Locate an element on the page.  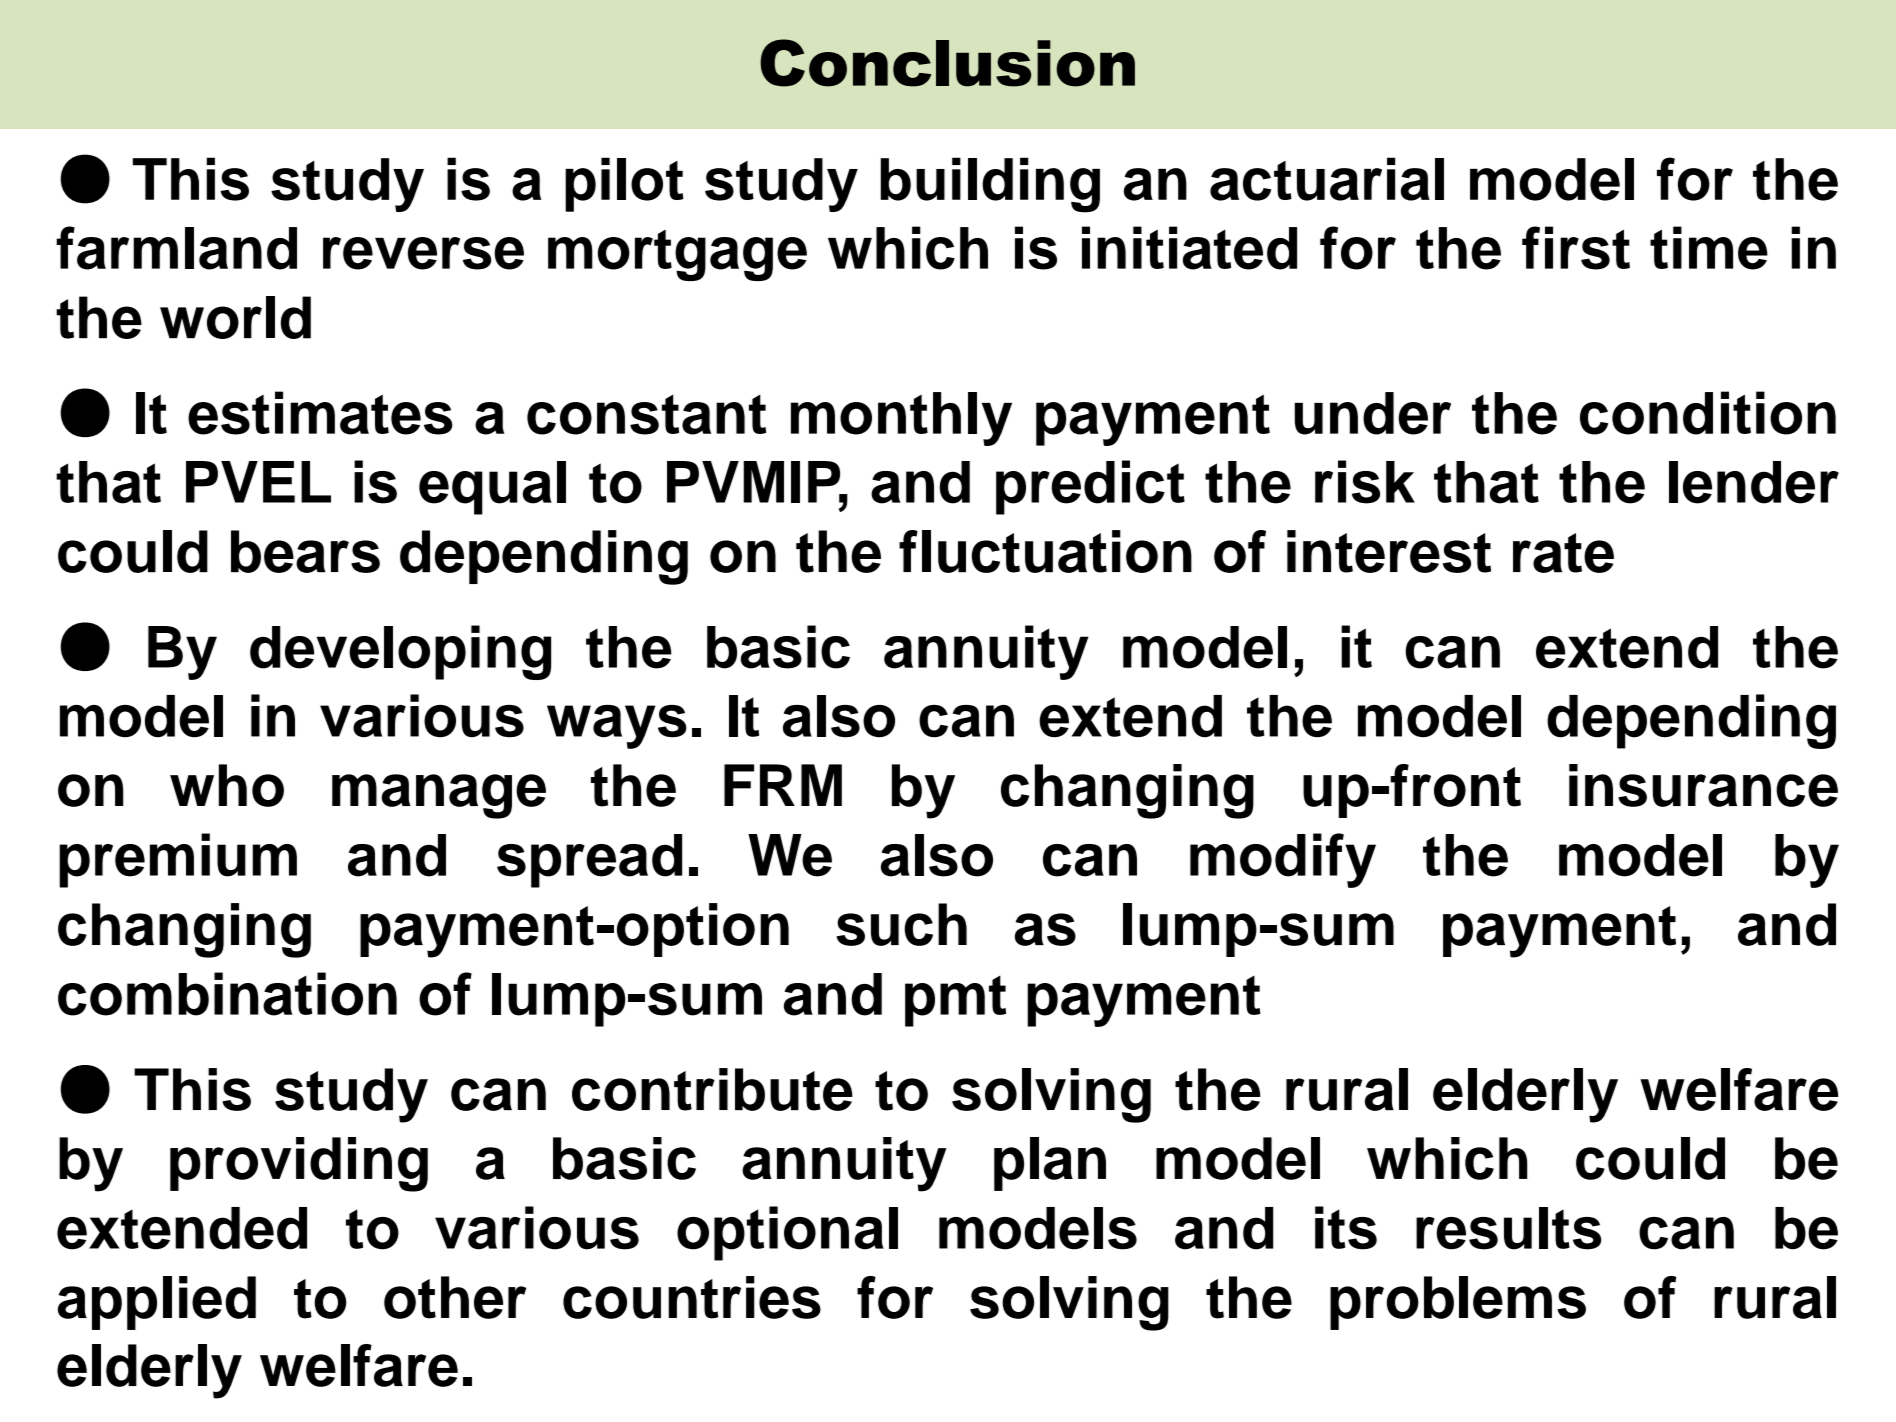
pilot is located at coordinates (624, 184).
